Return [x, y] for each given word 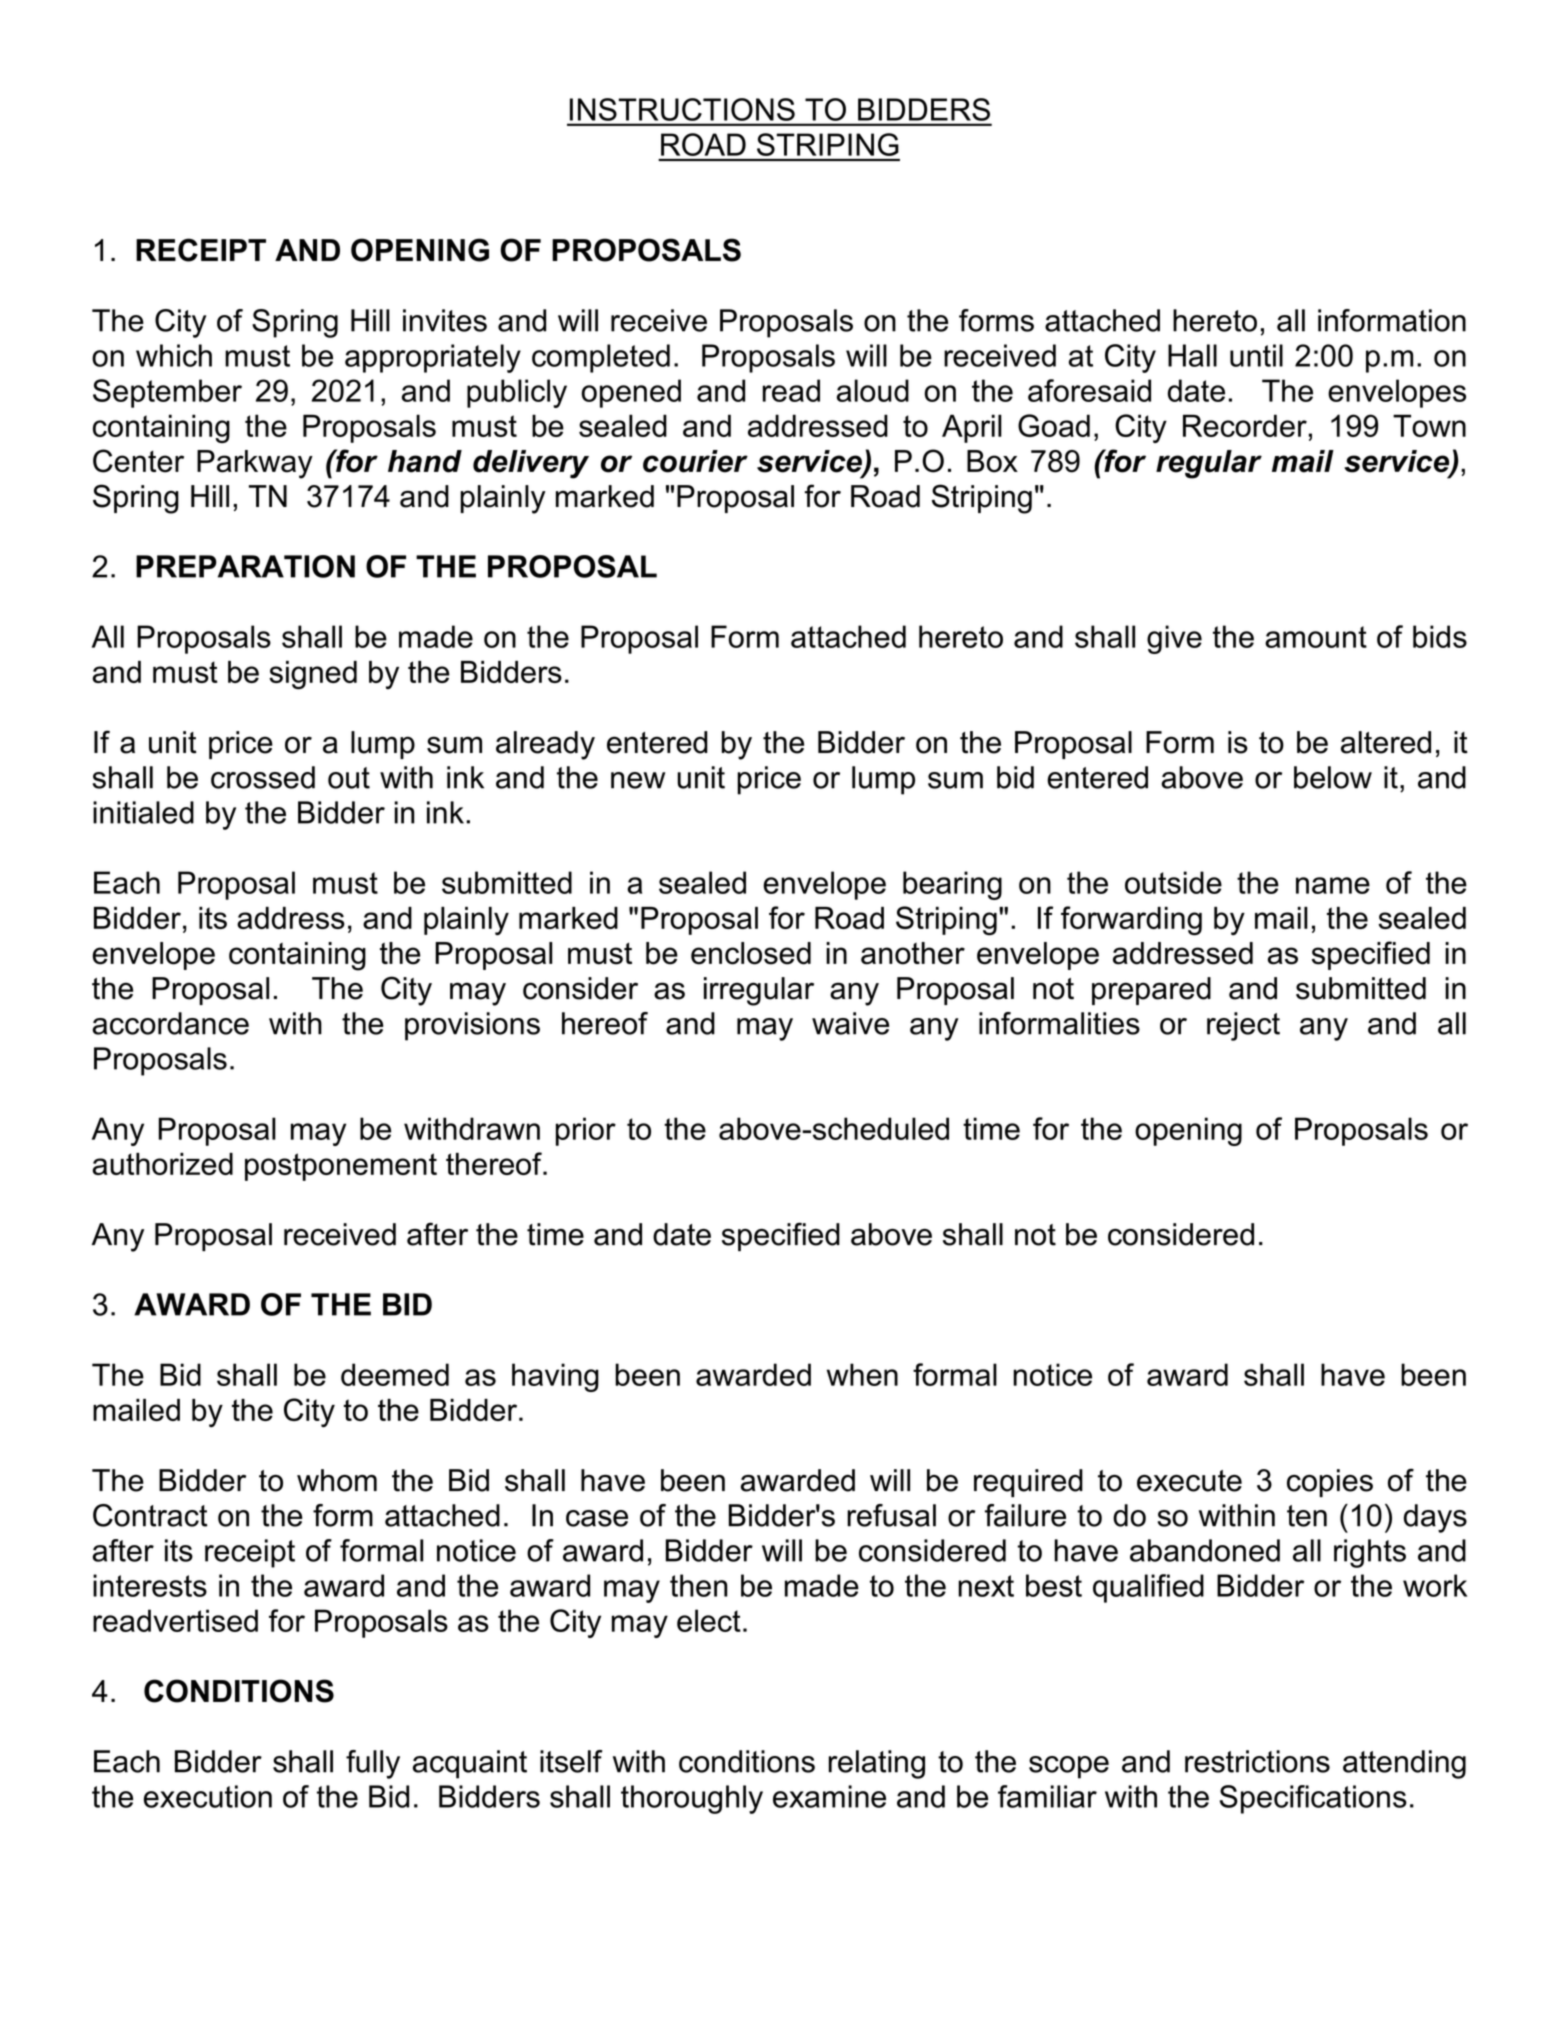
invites [445, 320]
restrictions [1257, 1761]
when [862, 1374]
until [1256, 355]
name [1333, 885]
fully [373, 1764]
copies [1330, 1483]
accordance [170, 1023]
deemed [395, 1374]
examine [829, 1796]
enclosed [751, 953]
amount [1316, 637]
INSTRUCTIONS [682, 109]
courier [695, 461]
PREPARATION [245, 566]
